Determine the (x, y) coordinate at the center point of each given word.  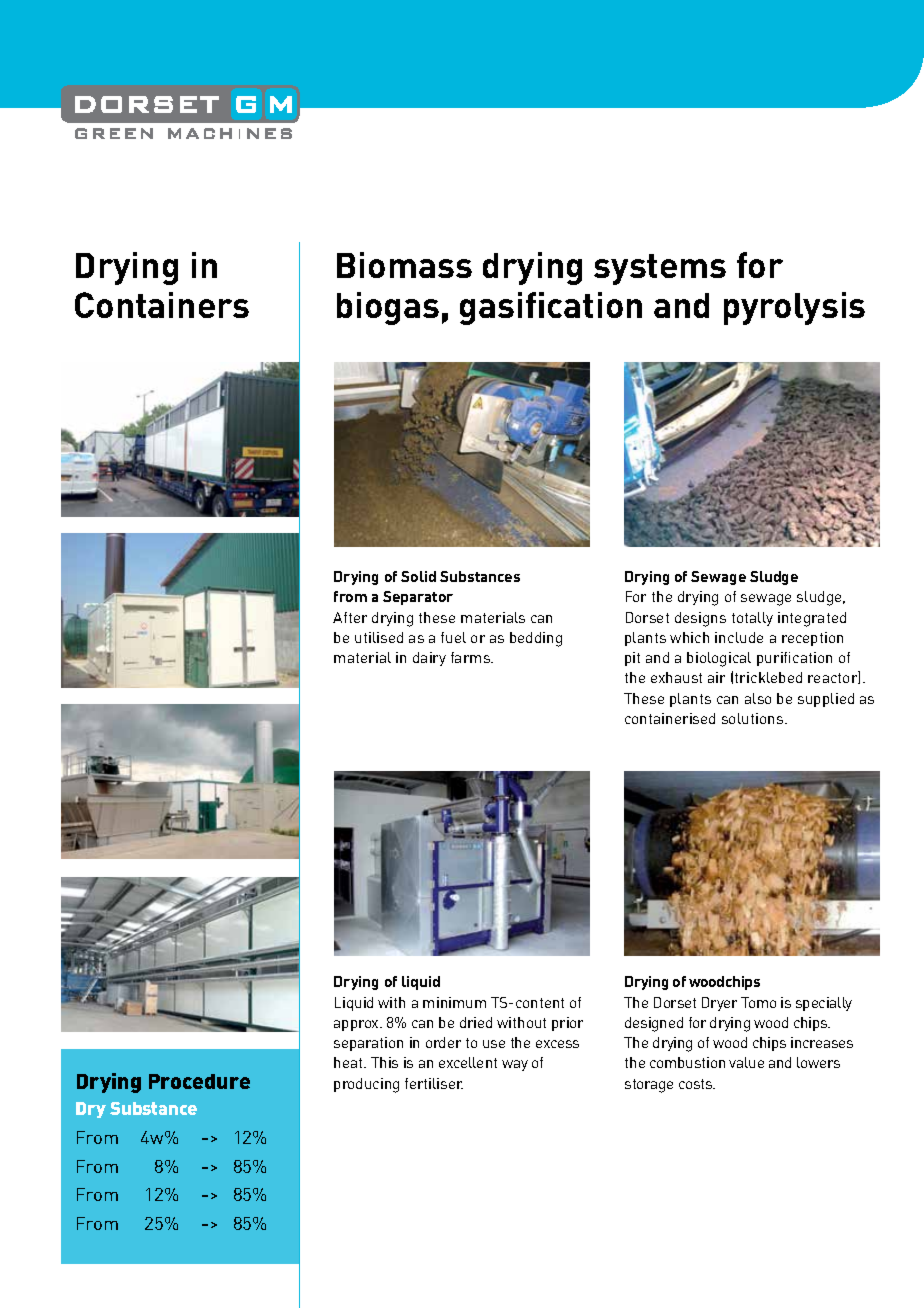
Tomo (758, 1002)
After (350, 617)
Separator (418, 598)
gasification (551, 308)
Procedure (199, 1081)
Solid (418, 576)
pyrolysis (794, 308)
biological (719, 659)
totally (752, 619)
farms (472, 657)
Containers (162, 305)
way (515, 1065)
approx (357, 1025)
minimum (454, 1002)
